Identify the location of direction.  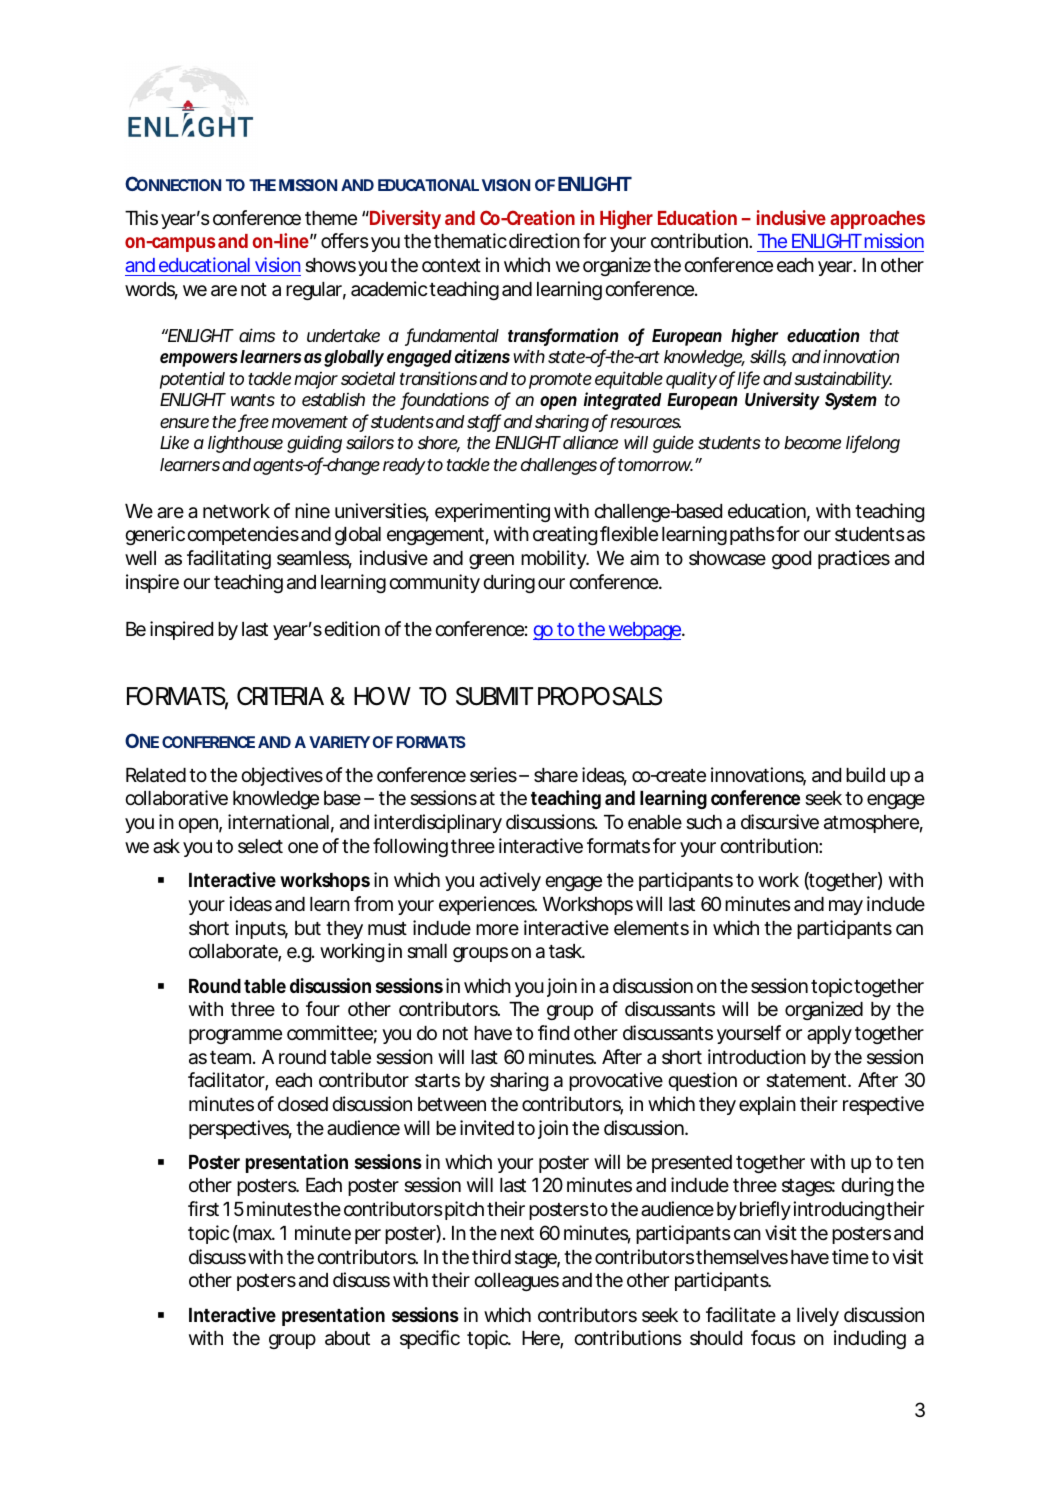
(544, 240).
